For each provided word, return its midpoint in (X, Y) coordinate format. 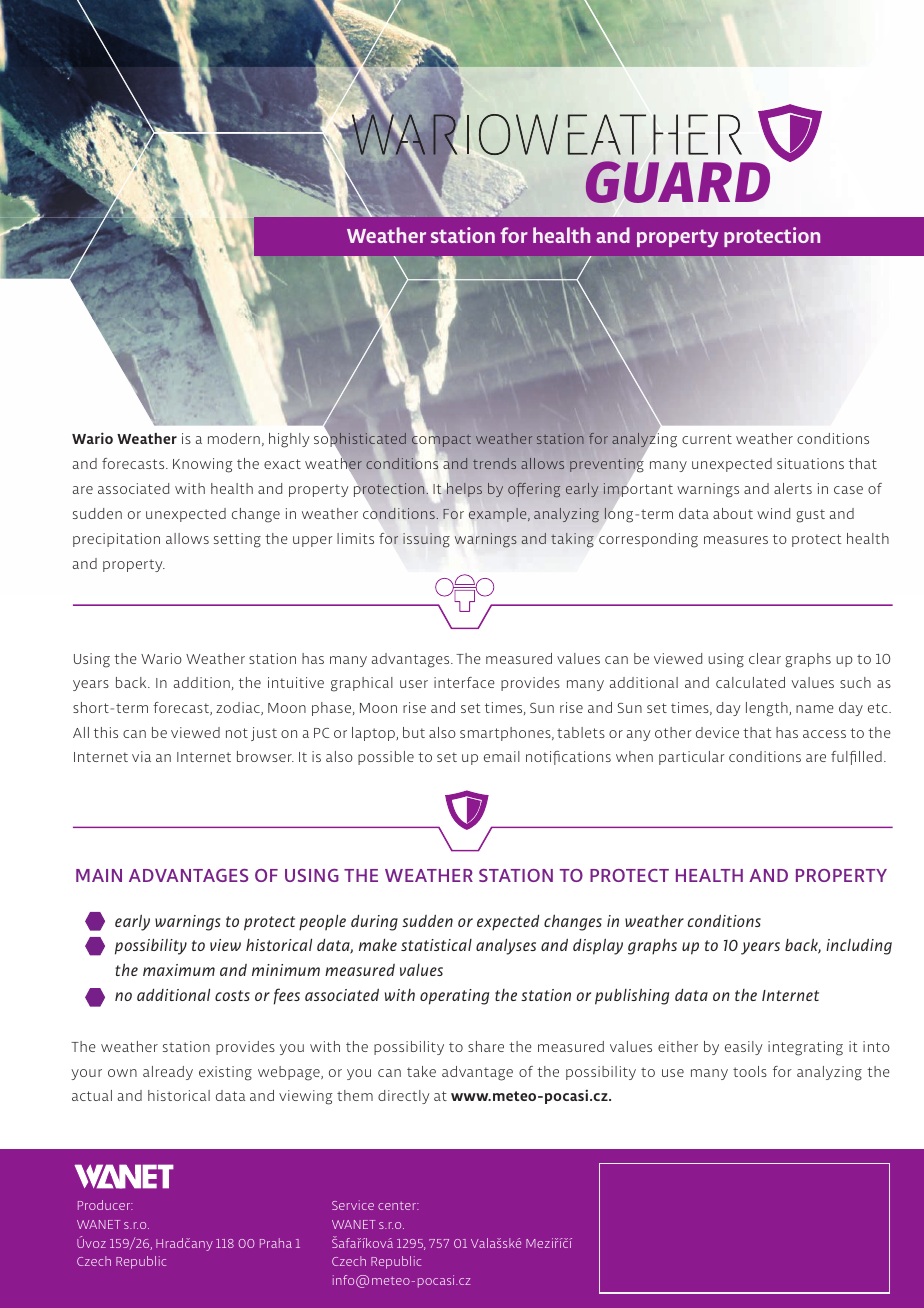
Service (353, 1205)
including (859, 946)
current (707, 439)
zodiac (239, 708)
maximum (179, 970)
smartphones (506, 734)
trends (494, 463)
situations (810, 463)
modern (234, 438)
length (768, 709)
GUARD (677, 182)
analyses (506, 946)
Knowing (203, 465)
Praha (276, 1243)
